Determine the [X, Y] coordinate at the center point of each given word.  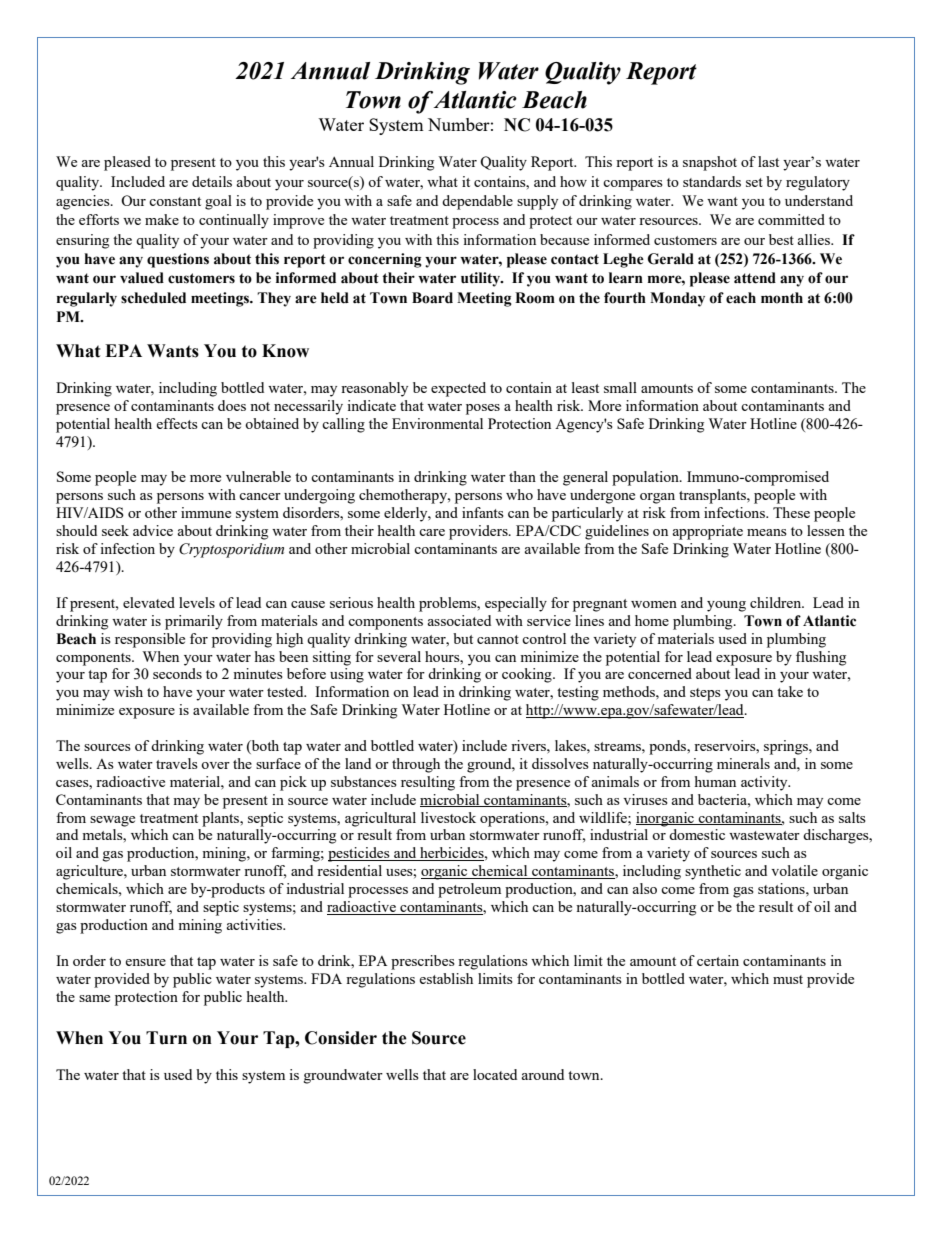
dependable [477, 202]
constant [175, 201]
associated [459, 620]
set [754, 182]
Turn [166, 1038]
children [777, 602]
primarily [194, 622]
